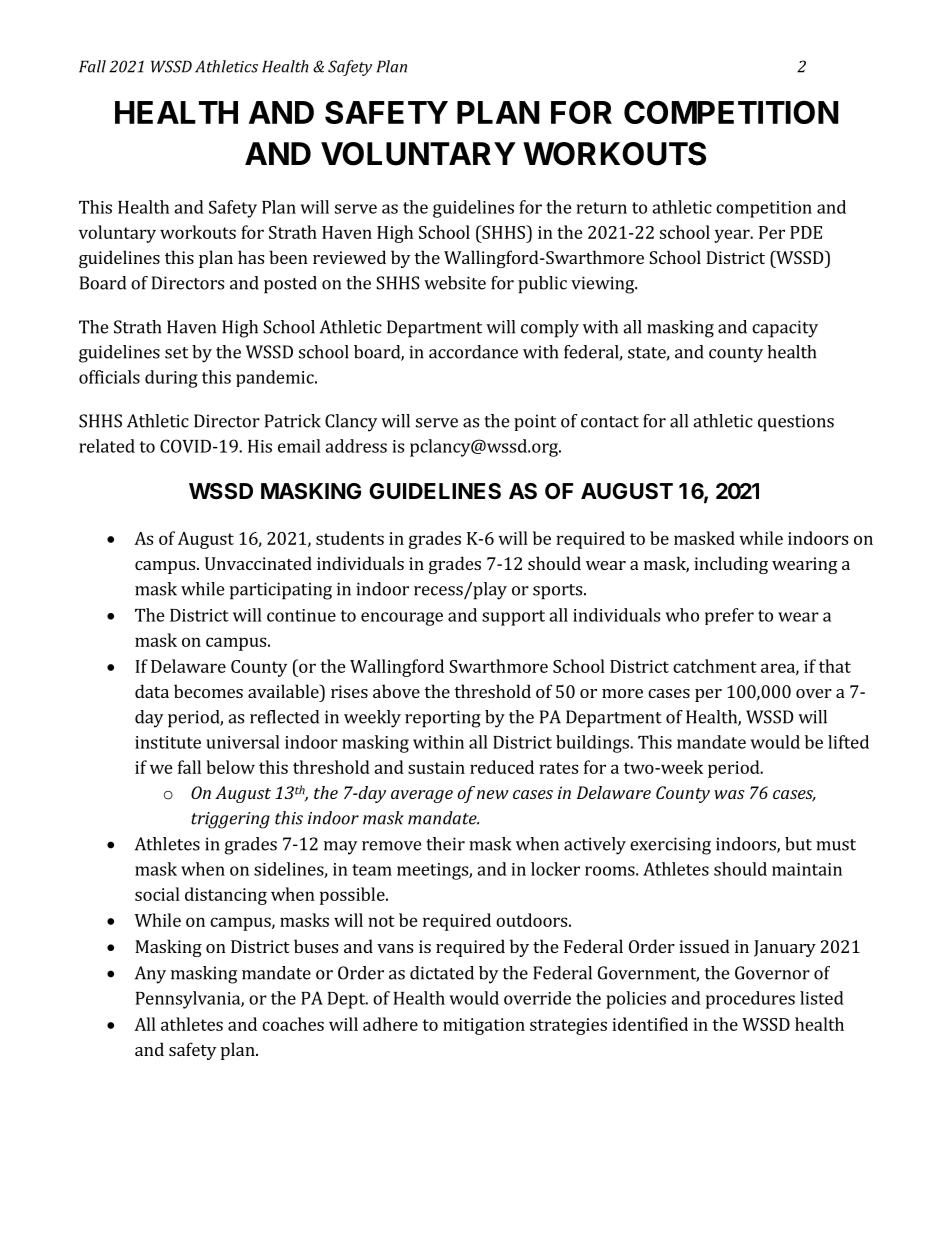 The width and height of the screenshot is (952, 1233). Describe the element at coordinates (455, 283) in the screenshot. I see `website` at that location.
